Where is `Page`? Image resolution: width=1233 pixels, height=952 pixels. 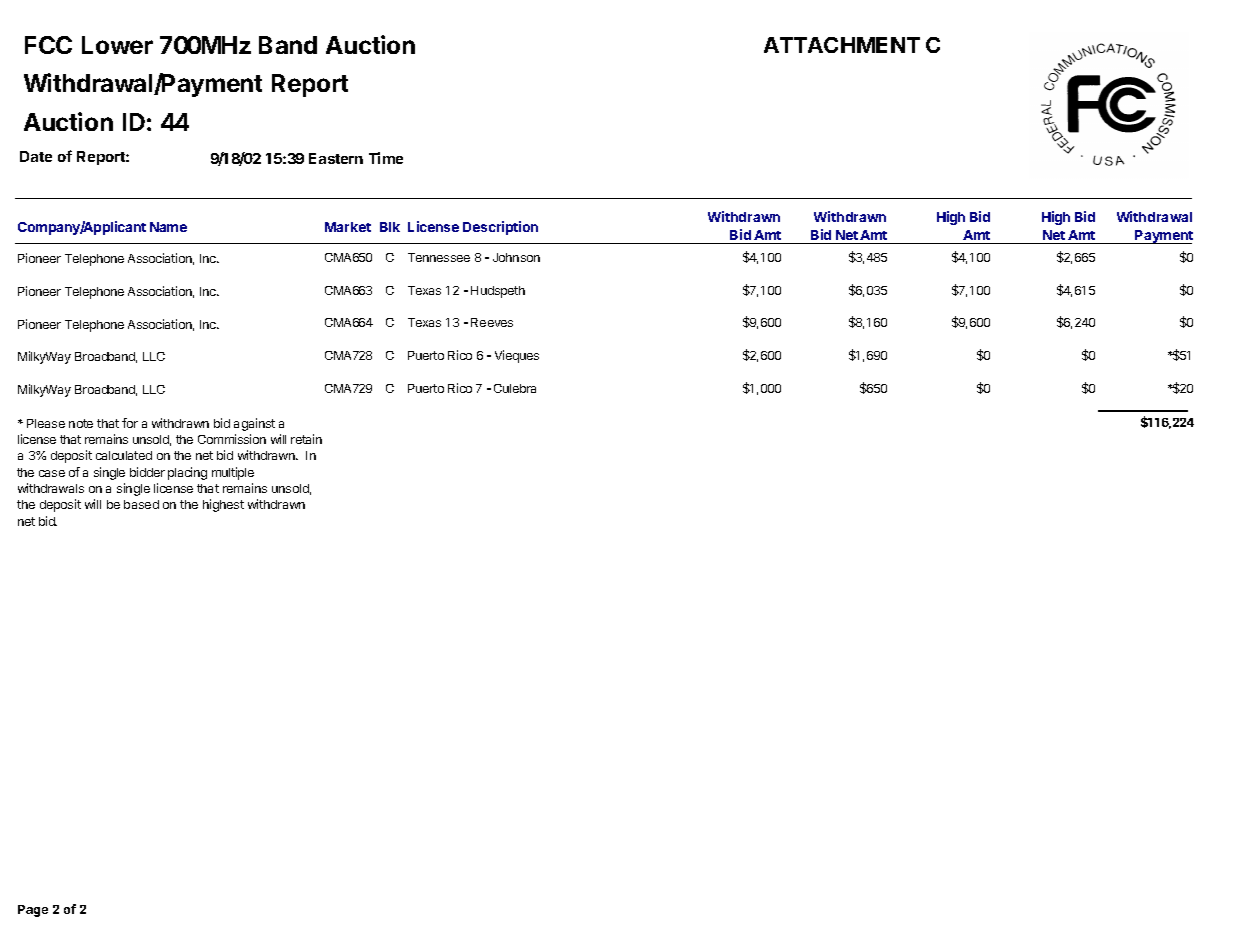
Page is located at coordinates (33, 911).
